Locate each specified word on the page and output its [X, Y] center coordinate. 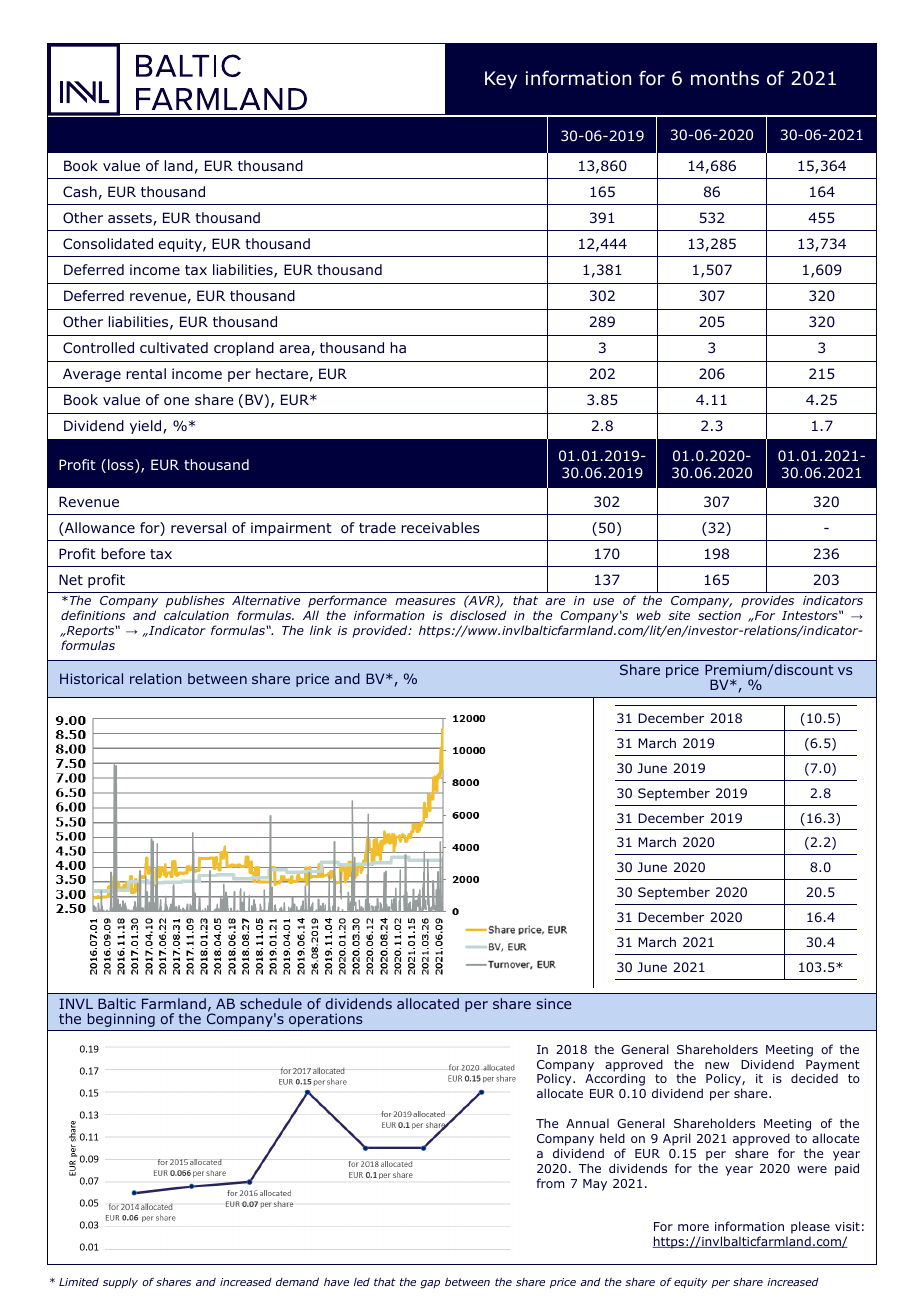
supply [120, 1283]
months [725, 78]
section [719, 615]
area [295, 350]
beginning [121, 1020]
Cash [80, 191]
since [554, 1003]
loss [122, 466]
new [717, 1065]
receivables [440, 527]
